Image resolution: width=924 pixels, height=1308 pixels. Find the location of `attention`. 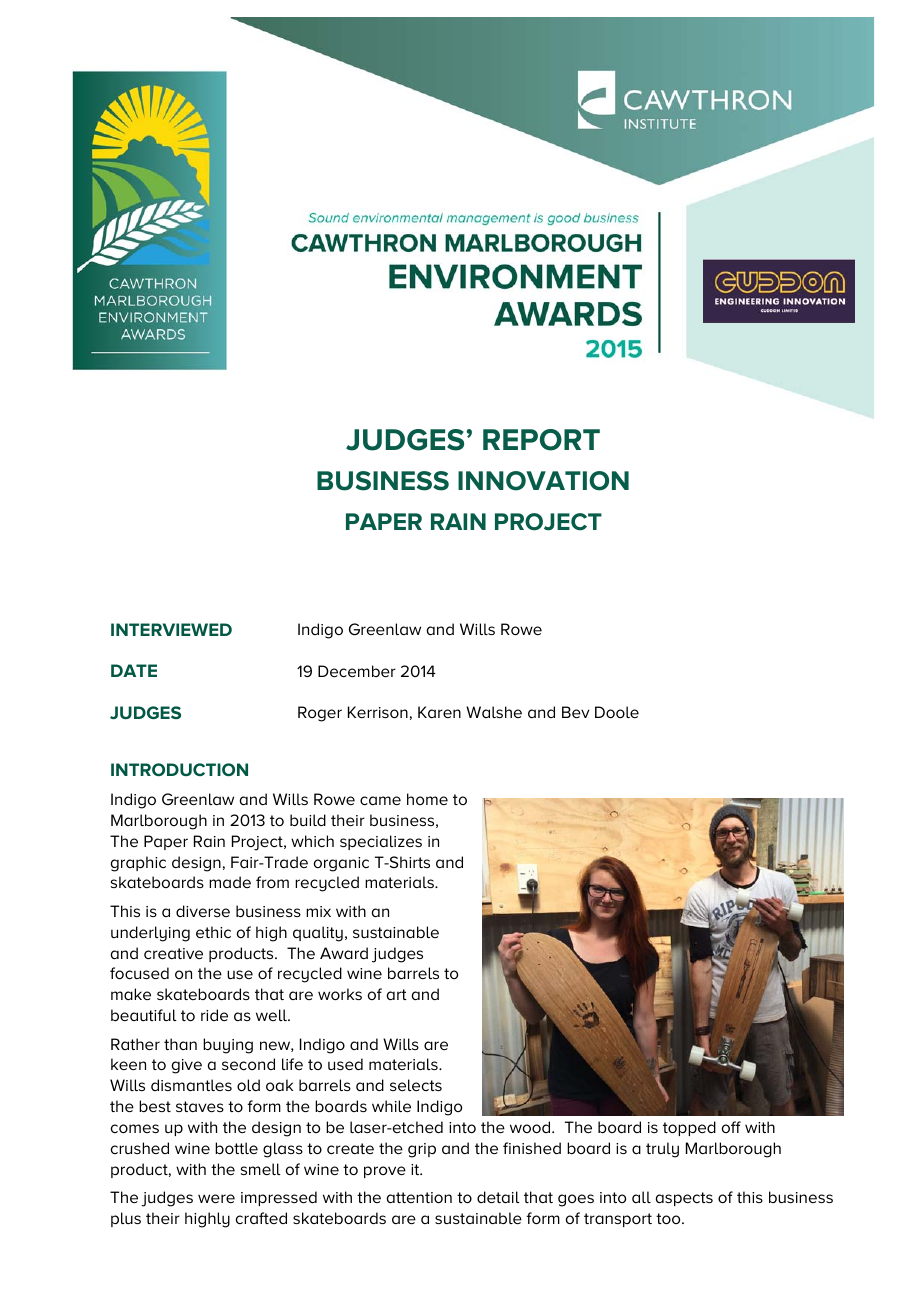

attention is located at coordinates (419, 1197).
